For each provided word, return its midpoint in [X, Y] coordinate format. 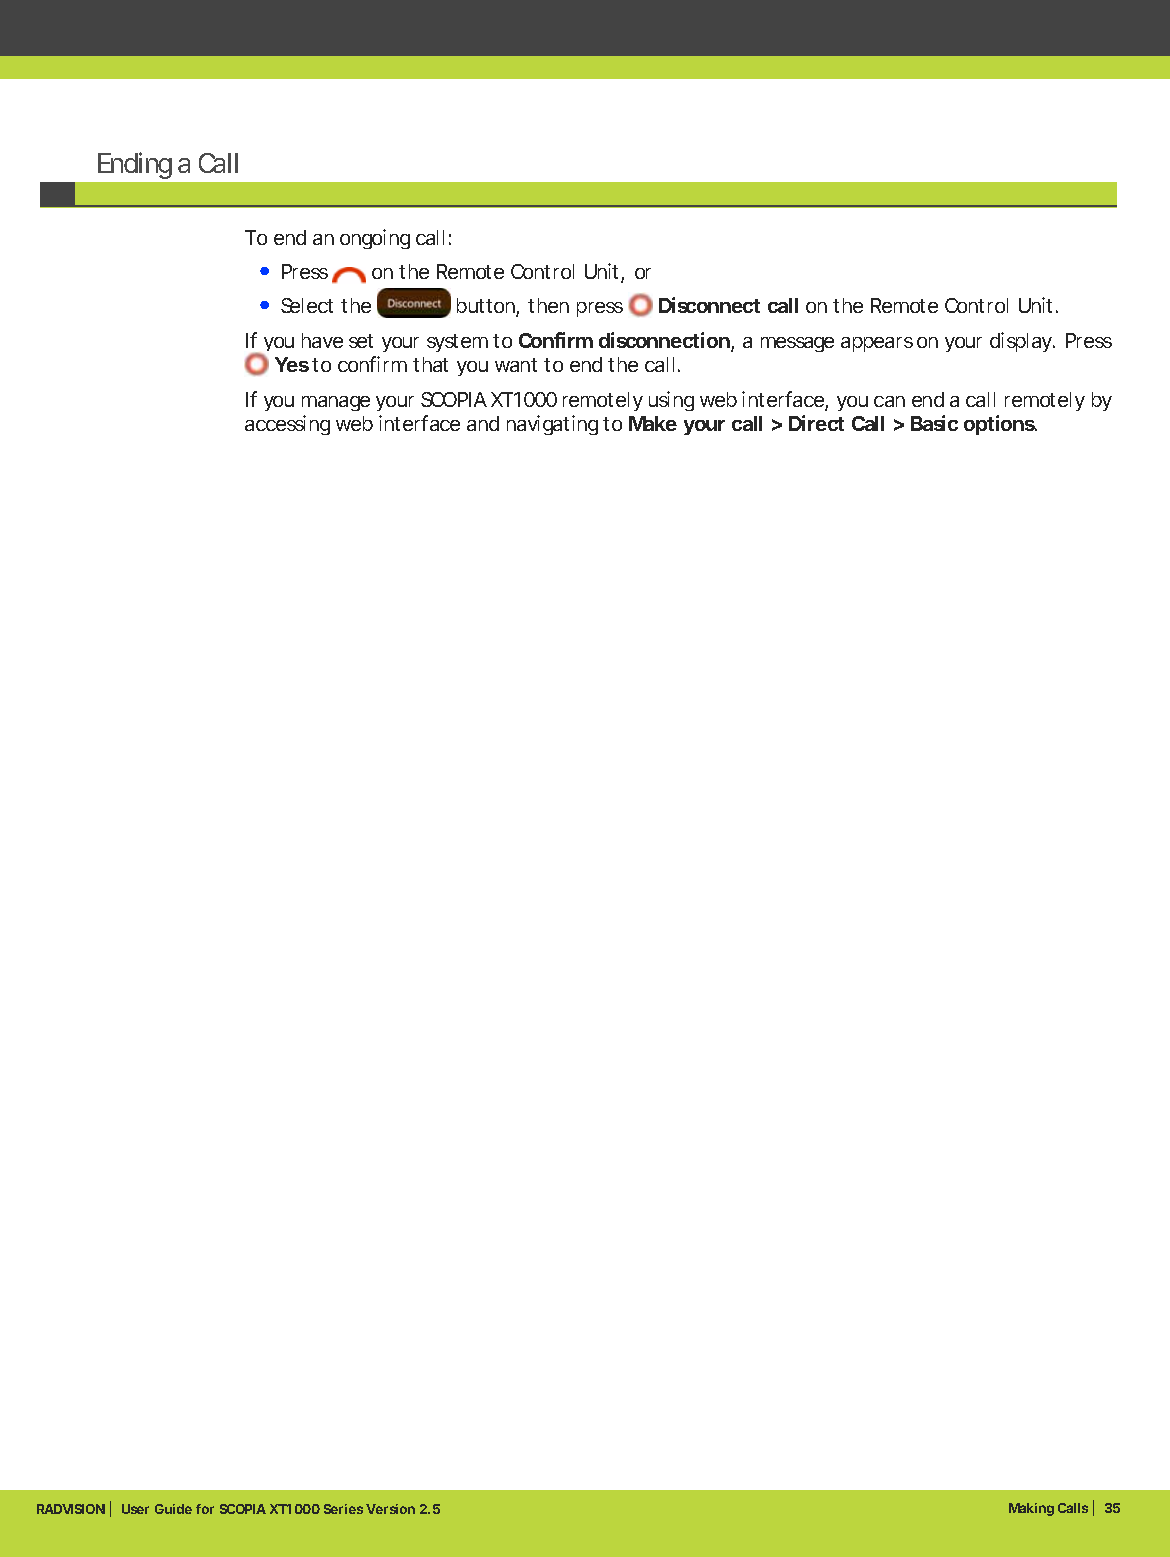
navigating [552, 425]
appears [877, 344]
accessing [287, 425]
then [548, 305]
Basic [934, 423]
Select [307, 305]
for [205, 1509]
